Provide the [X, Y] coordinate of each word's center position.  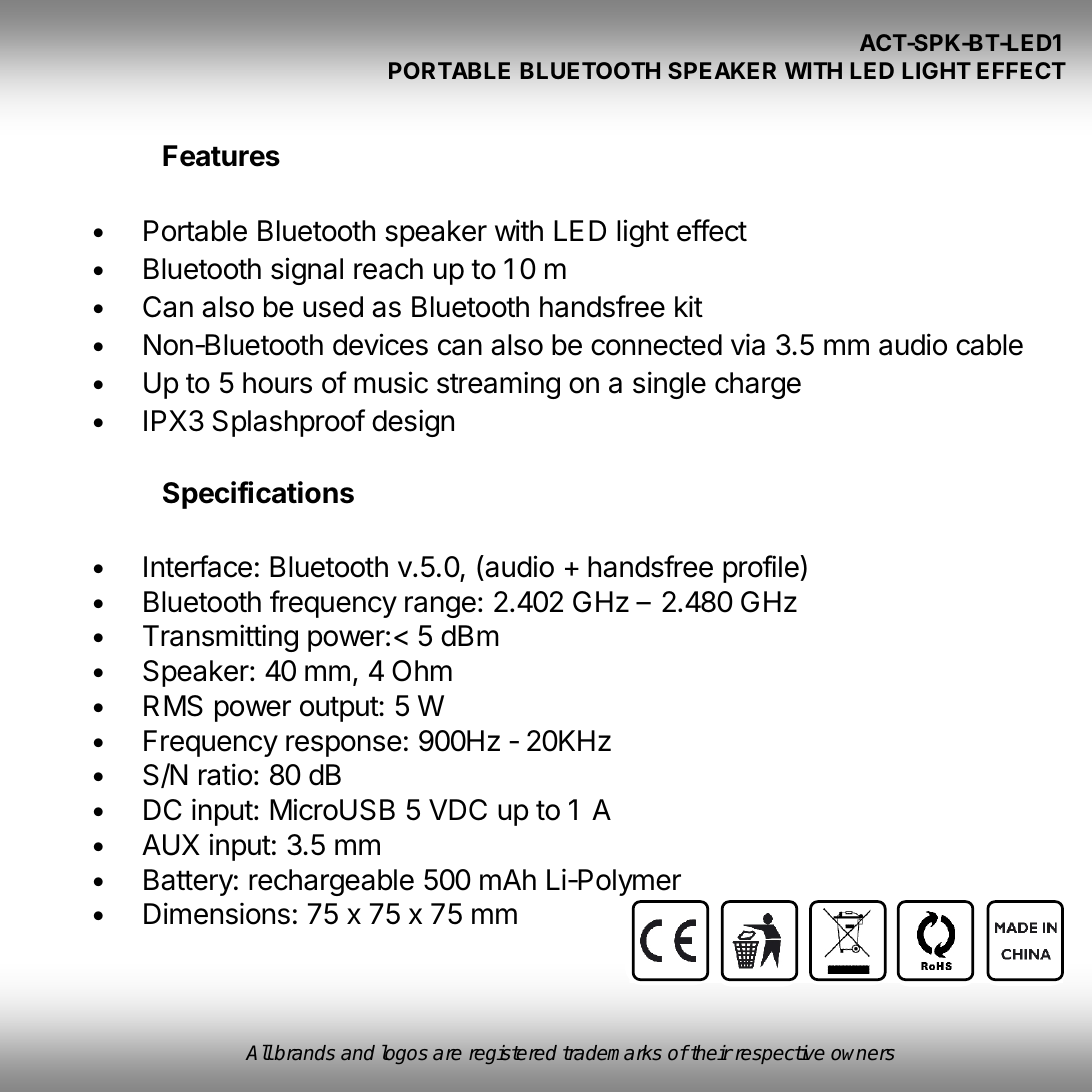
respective [780, 1054]
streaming [498, 385]
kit [689, 306]
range [440, 607]
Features [221, 156]
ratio [225, 774]
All [259, 1052]
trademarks [612, 1053]
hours [277, 383]
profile [762, 569]
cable [989, 345]
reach [388, 269]
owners [863, 1055]
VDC [458, 810]
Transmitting [220, 638]
